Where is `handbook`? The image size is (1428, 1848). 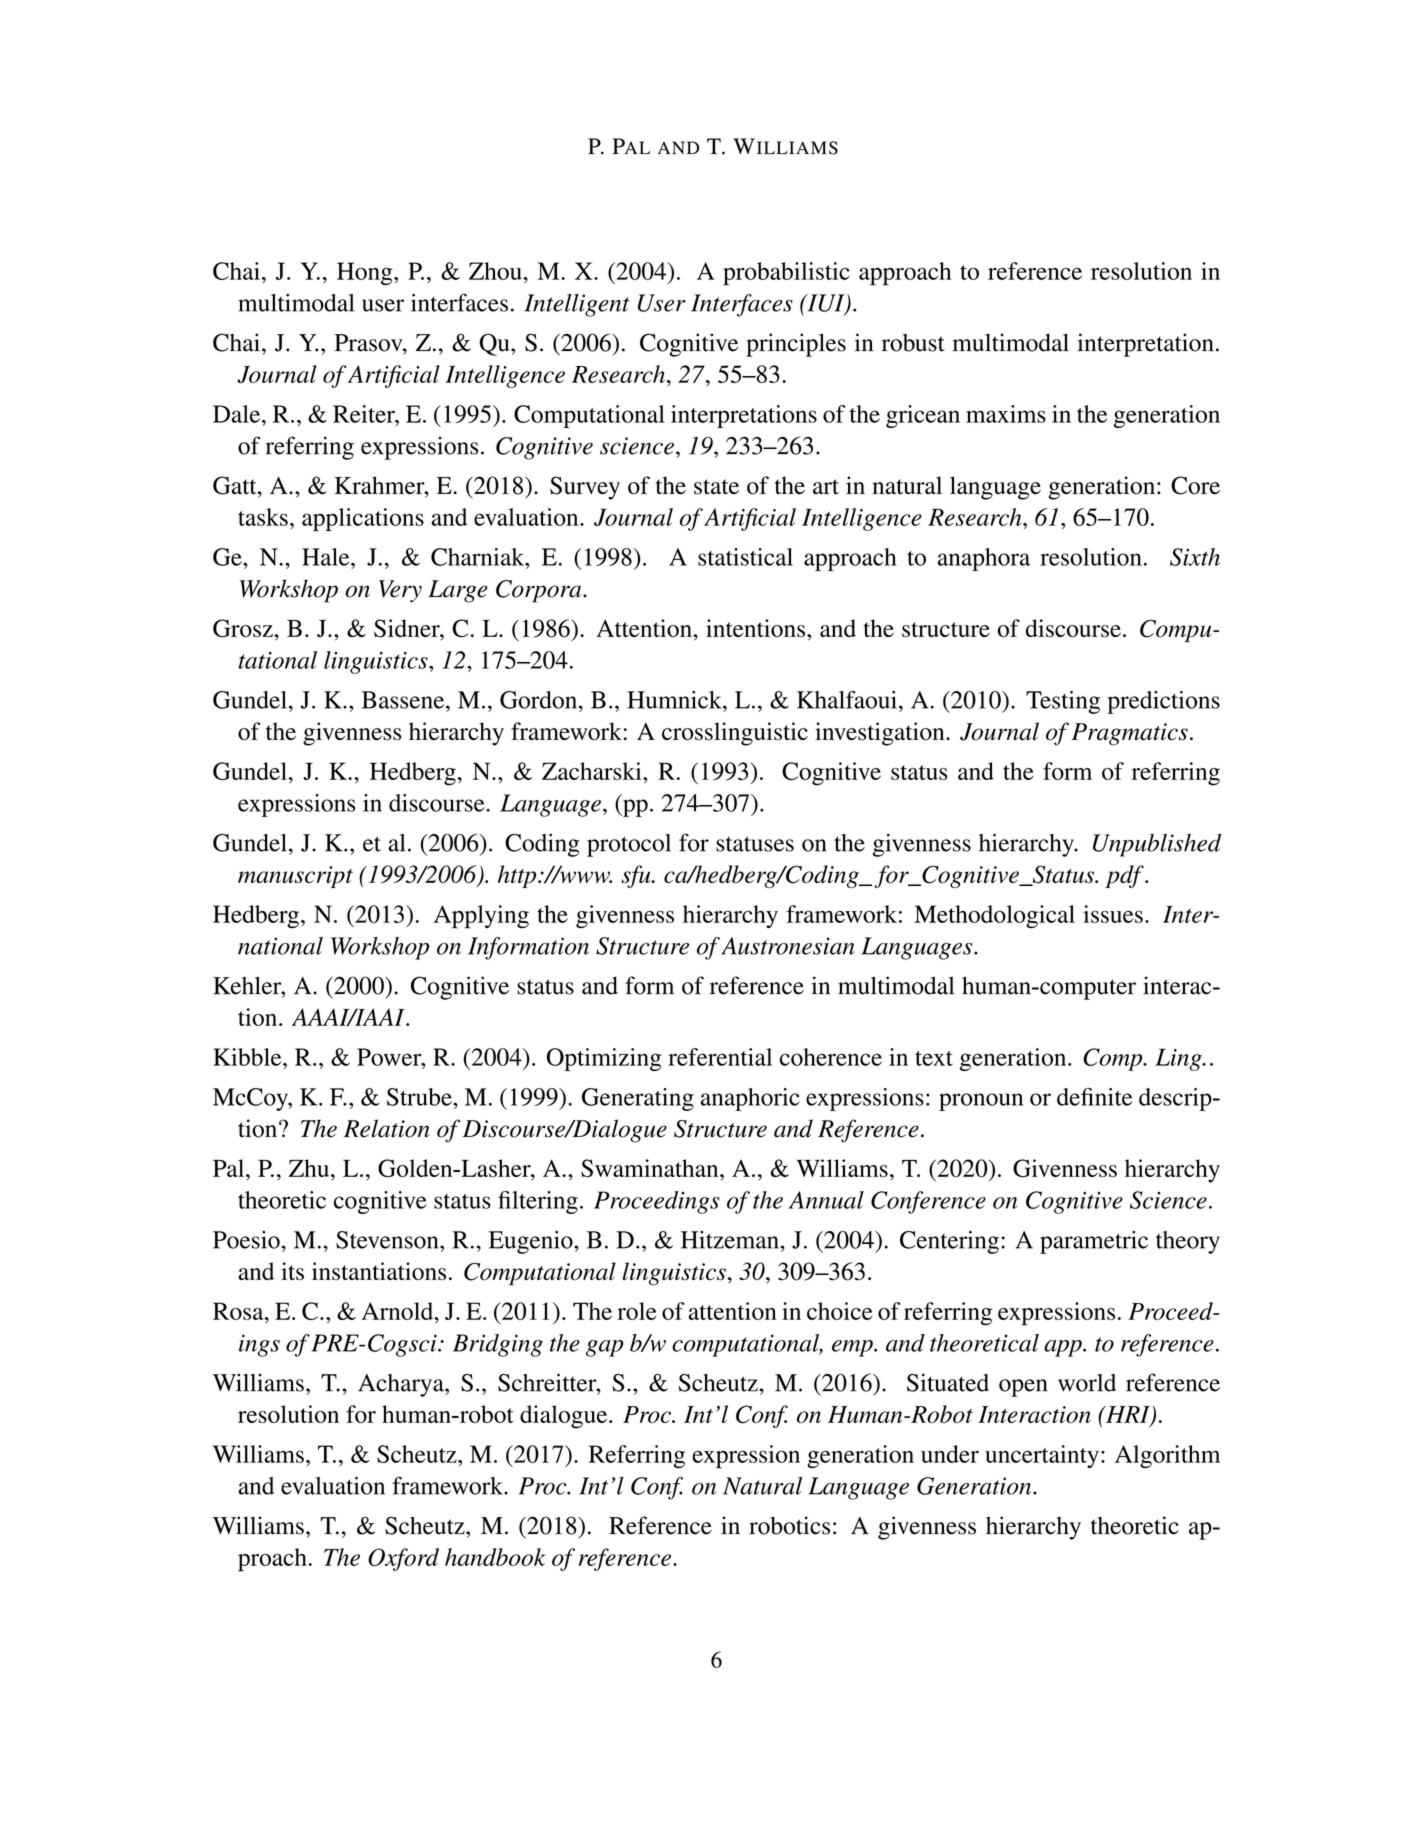
handbook is located at coordinates (495, 1557).
